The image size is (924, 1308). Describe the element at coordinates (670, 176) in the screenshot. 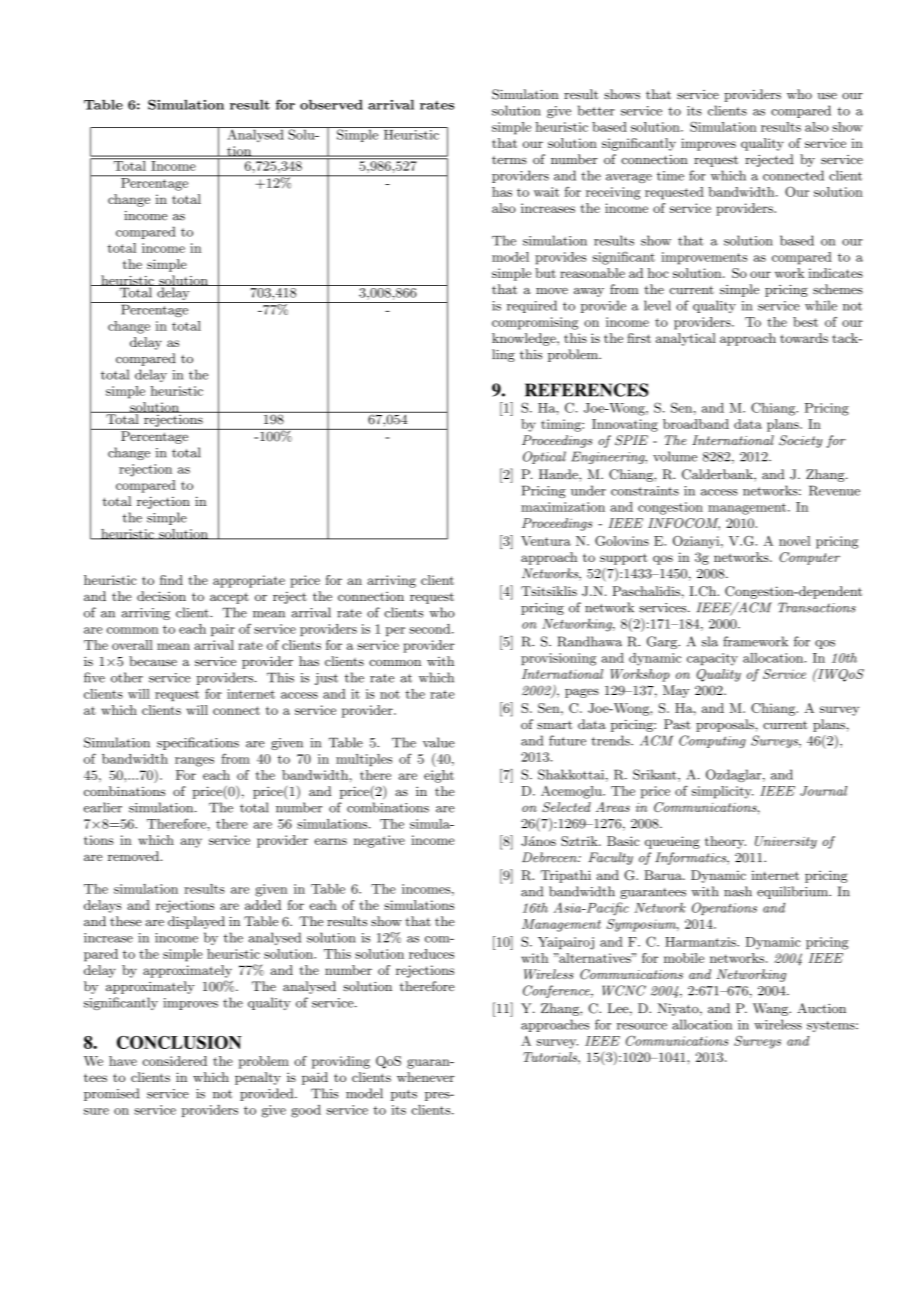

I see `time` at that location.
